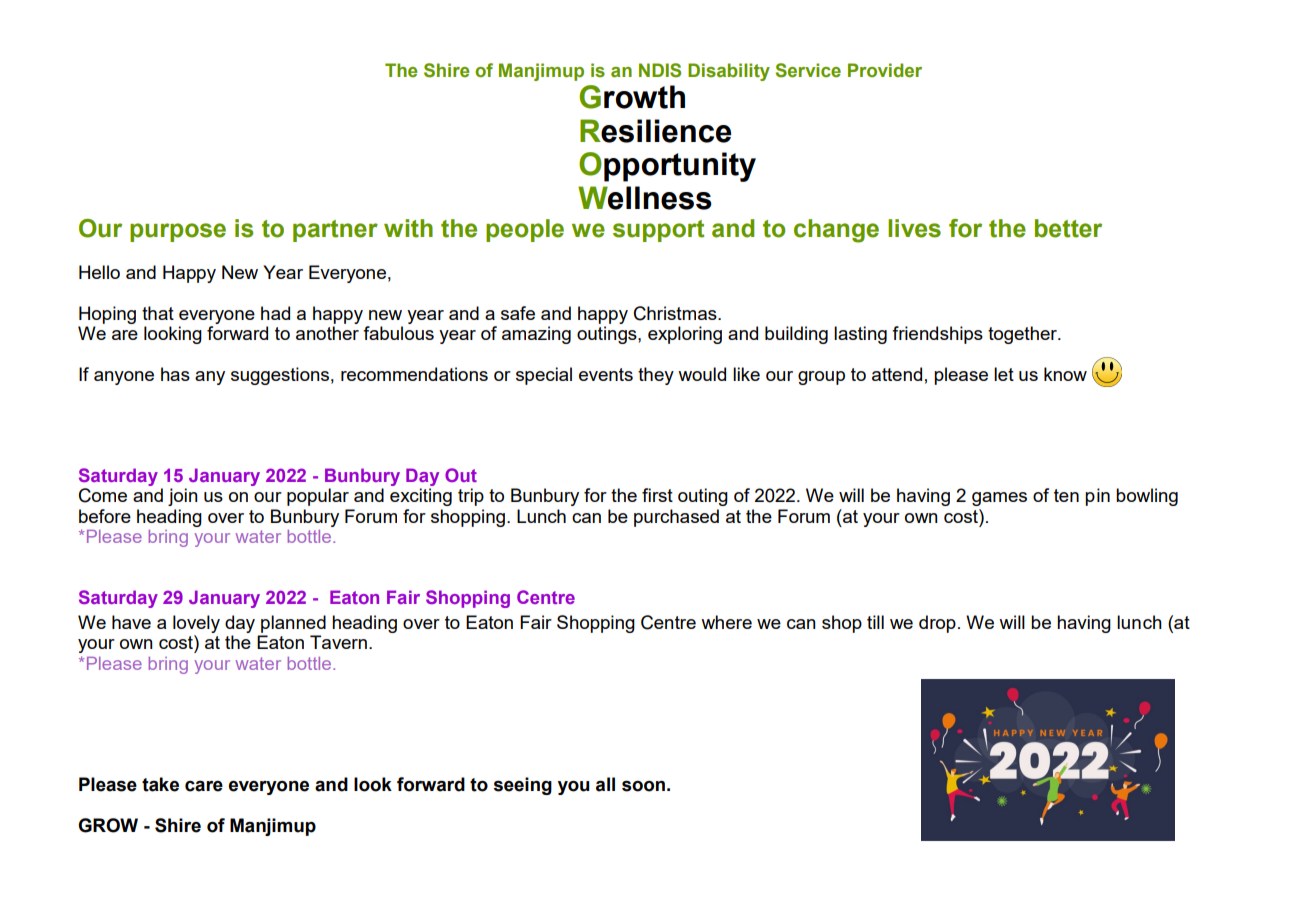 The width and height of the page is (1308, 924). I want to click on lovely, so click(196, 624).
